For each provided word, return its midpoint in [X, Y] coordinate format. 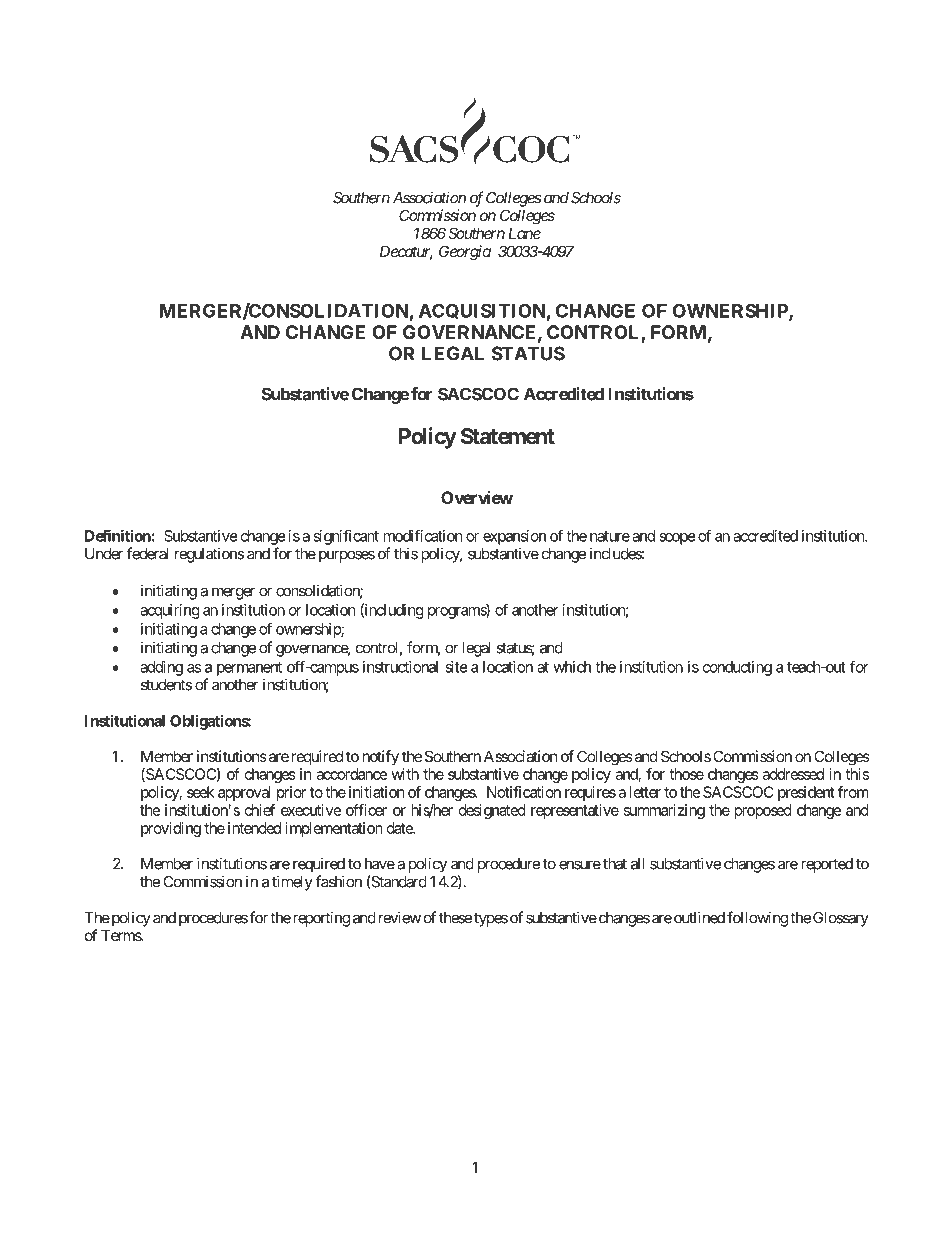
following [757, 919]
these [456, 918]
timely [292, 883]
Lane [524, 233]
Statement [508, 436]
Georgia [465, 253]
